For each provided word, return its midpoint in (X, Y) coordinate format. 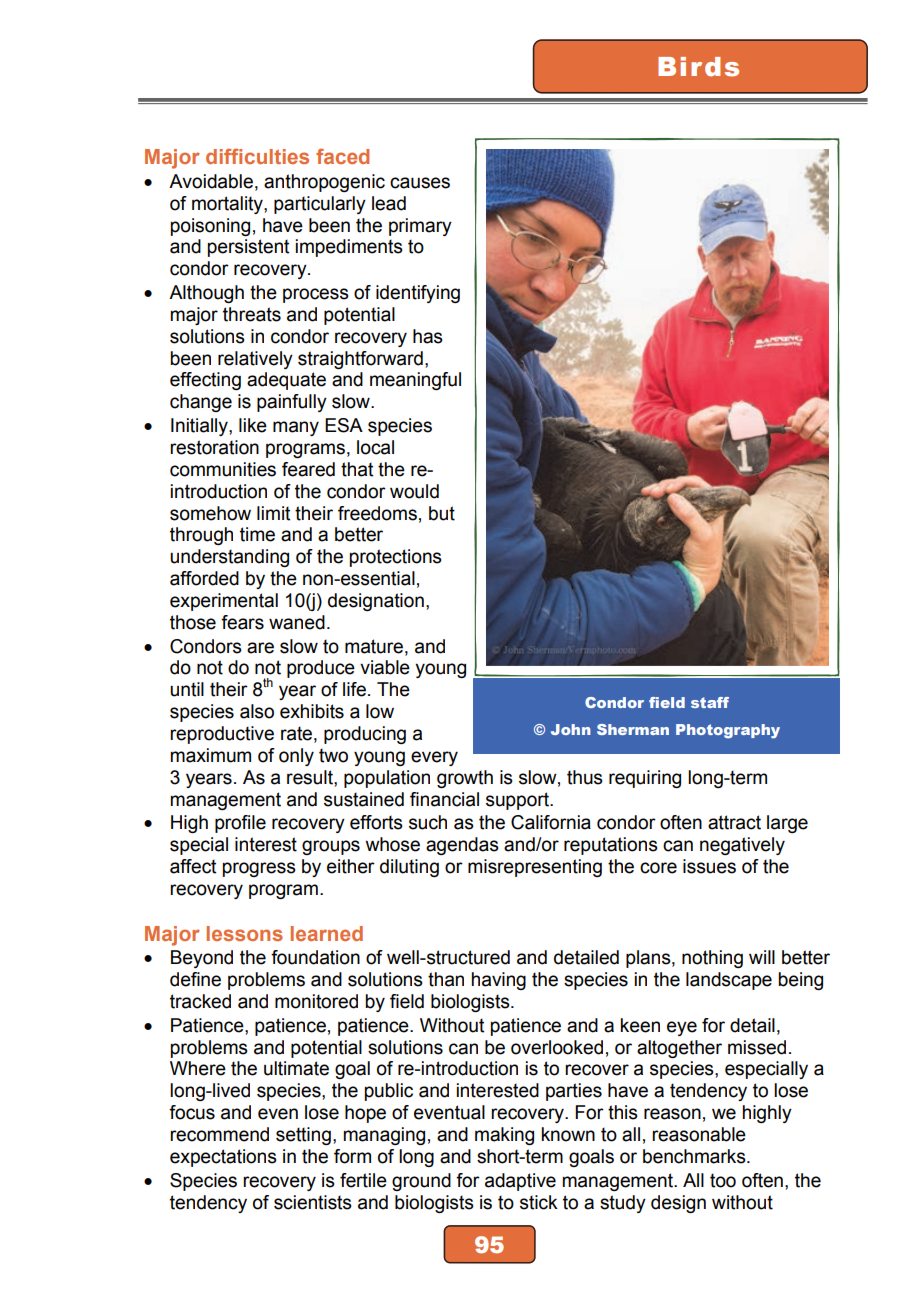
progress (259, 869)
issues (709, 866)
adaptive (520, 1182)
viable (385, 667)
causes (420, 183)
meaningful (415, 381)
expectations (223, 1158)
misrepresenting (535, 868)
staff (710, 702)
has (428, 336)
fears (242, 622)
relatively (255, 360)
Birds (698, 67)
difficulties (257, 156)
